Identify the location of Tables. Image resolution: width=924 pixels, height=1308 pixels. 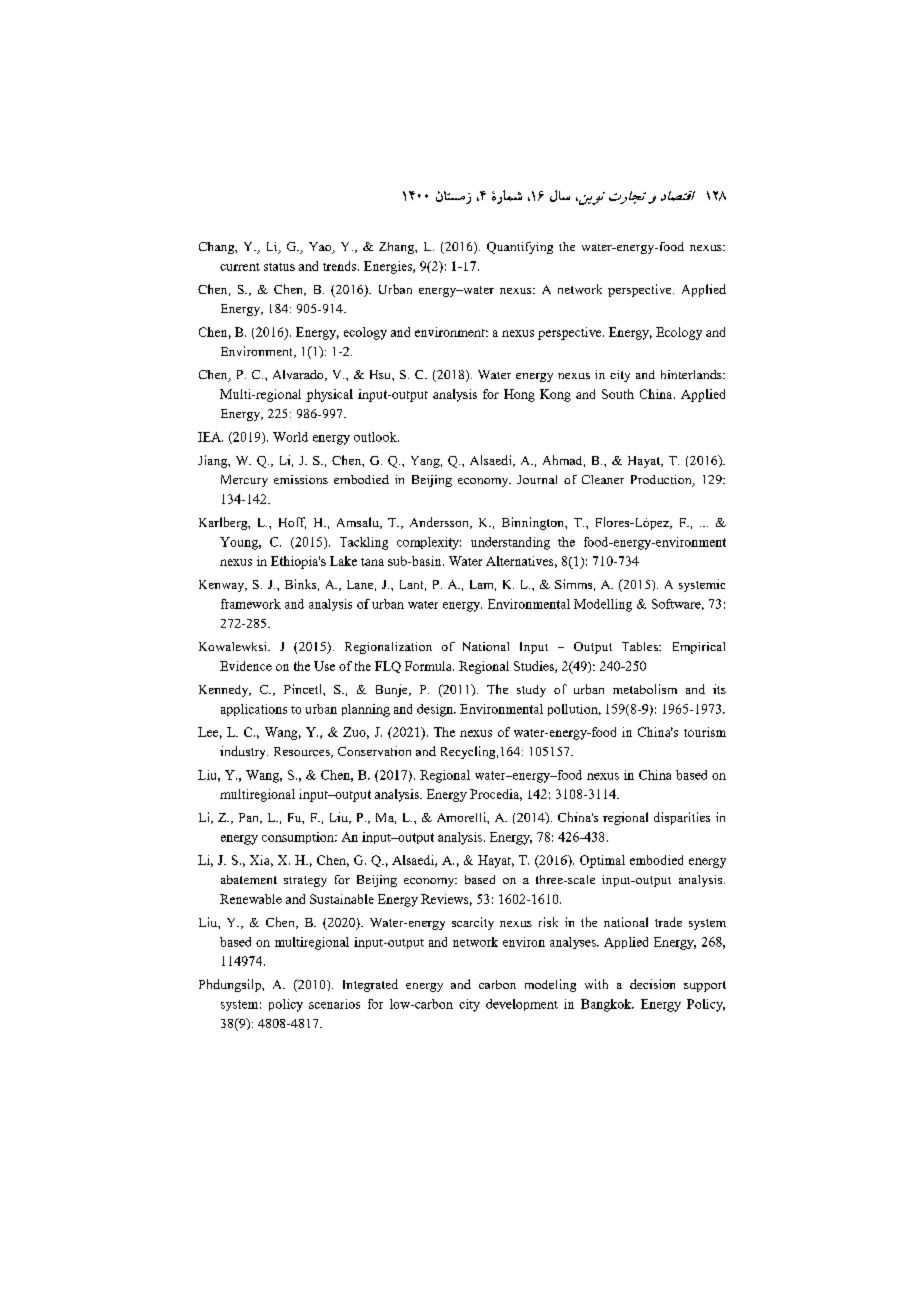
(641, 646).
